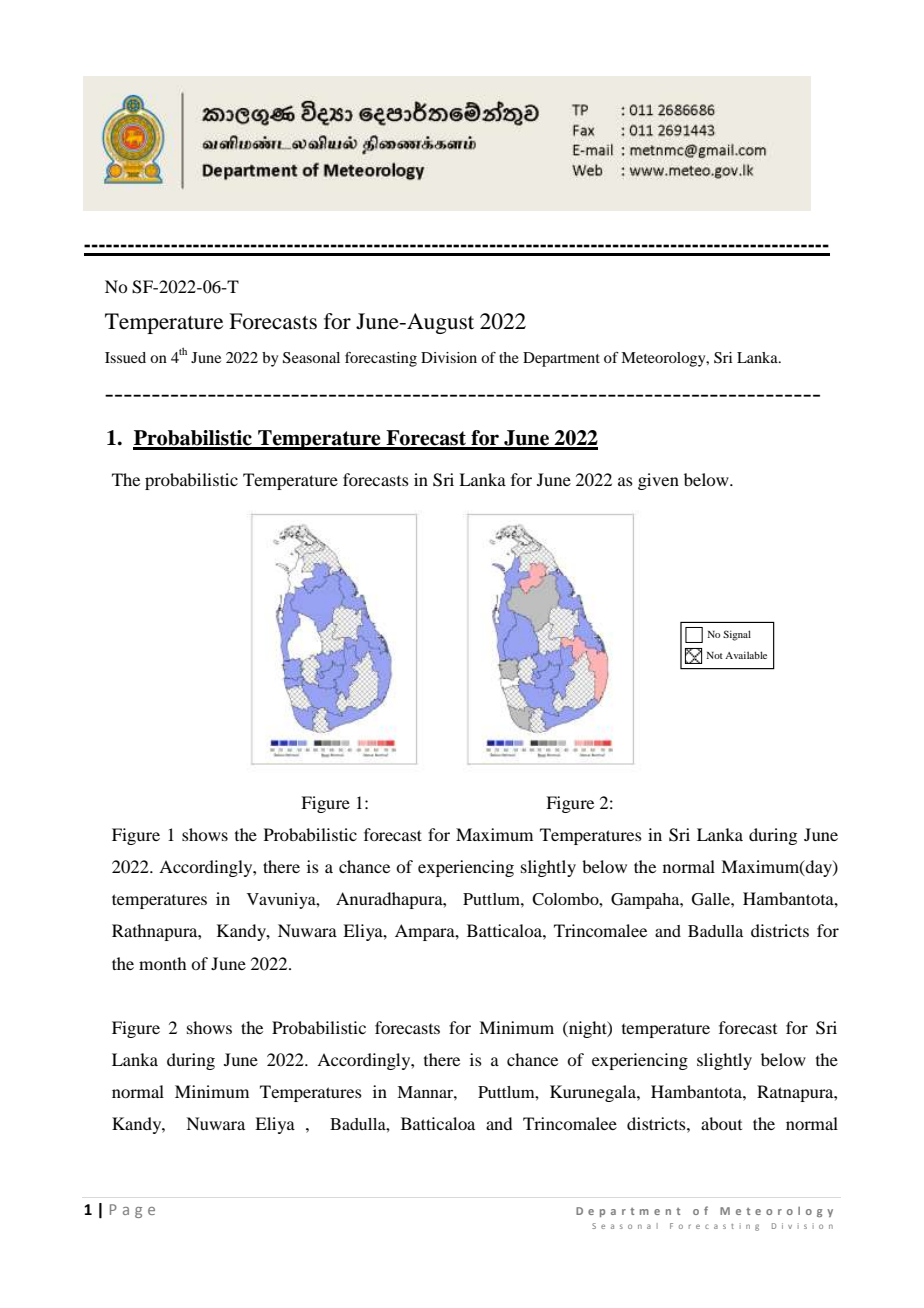  I want to click on given, so click(658, 481).
